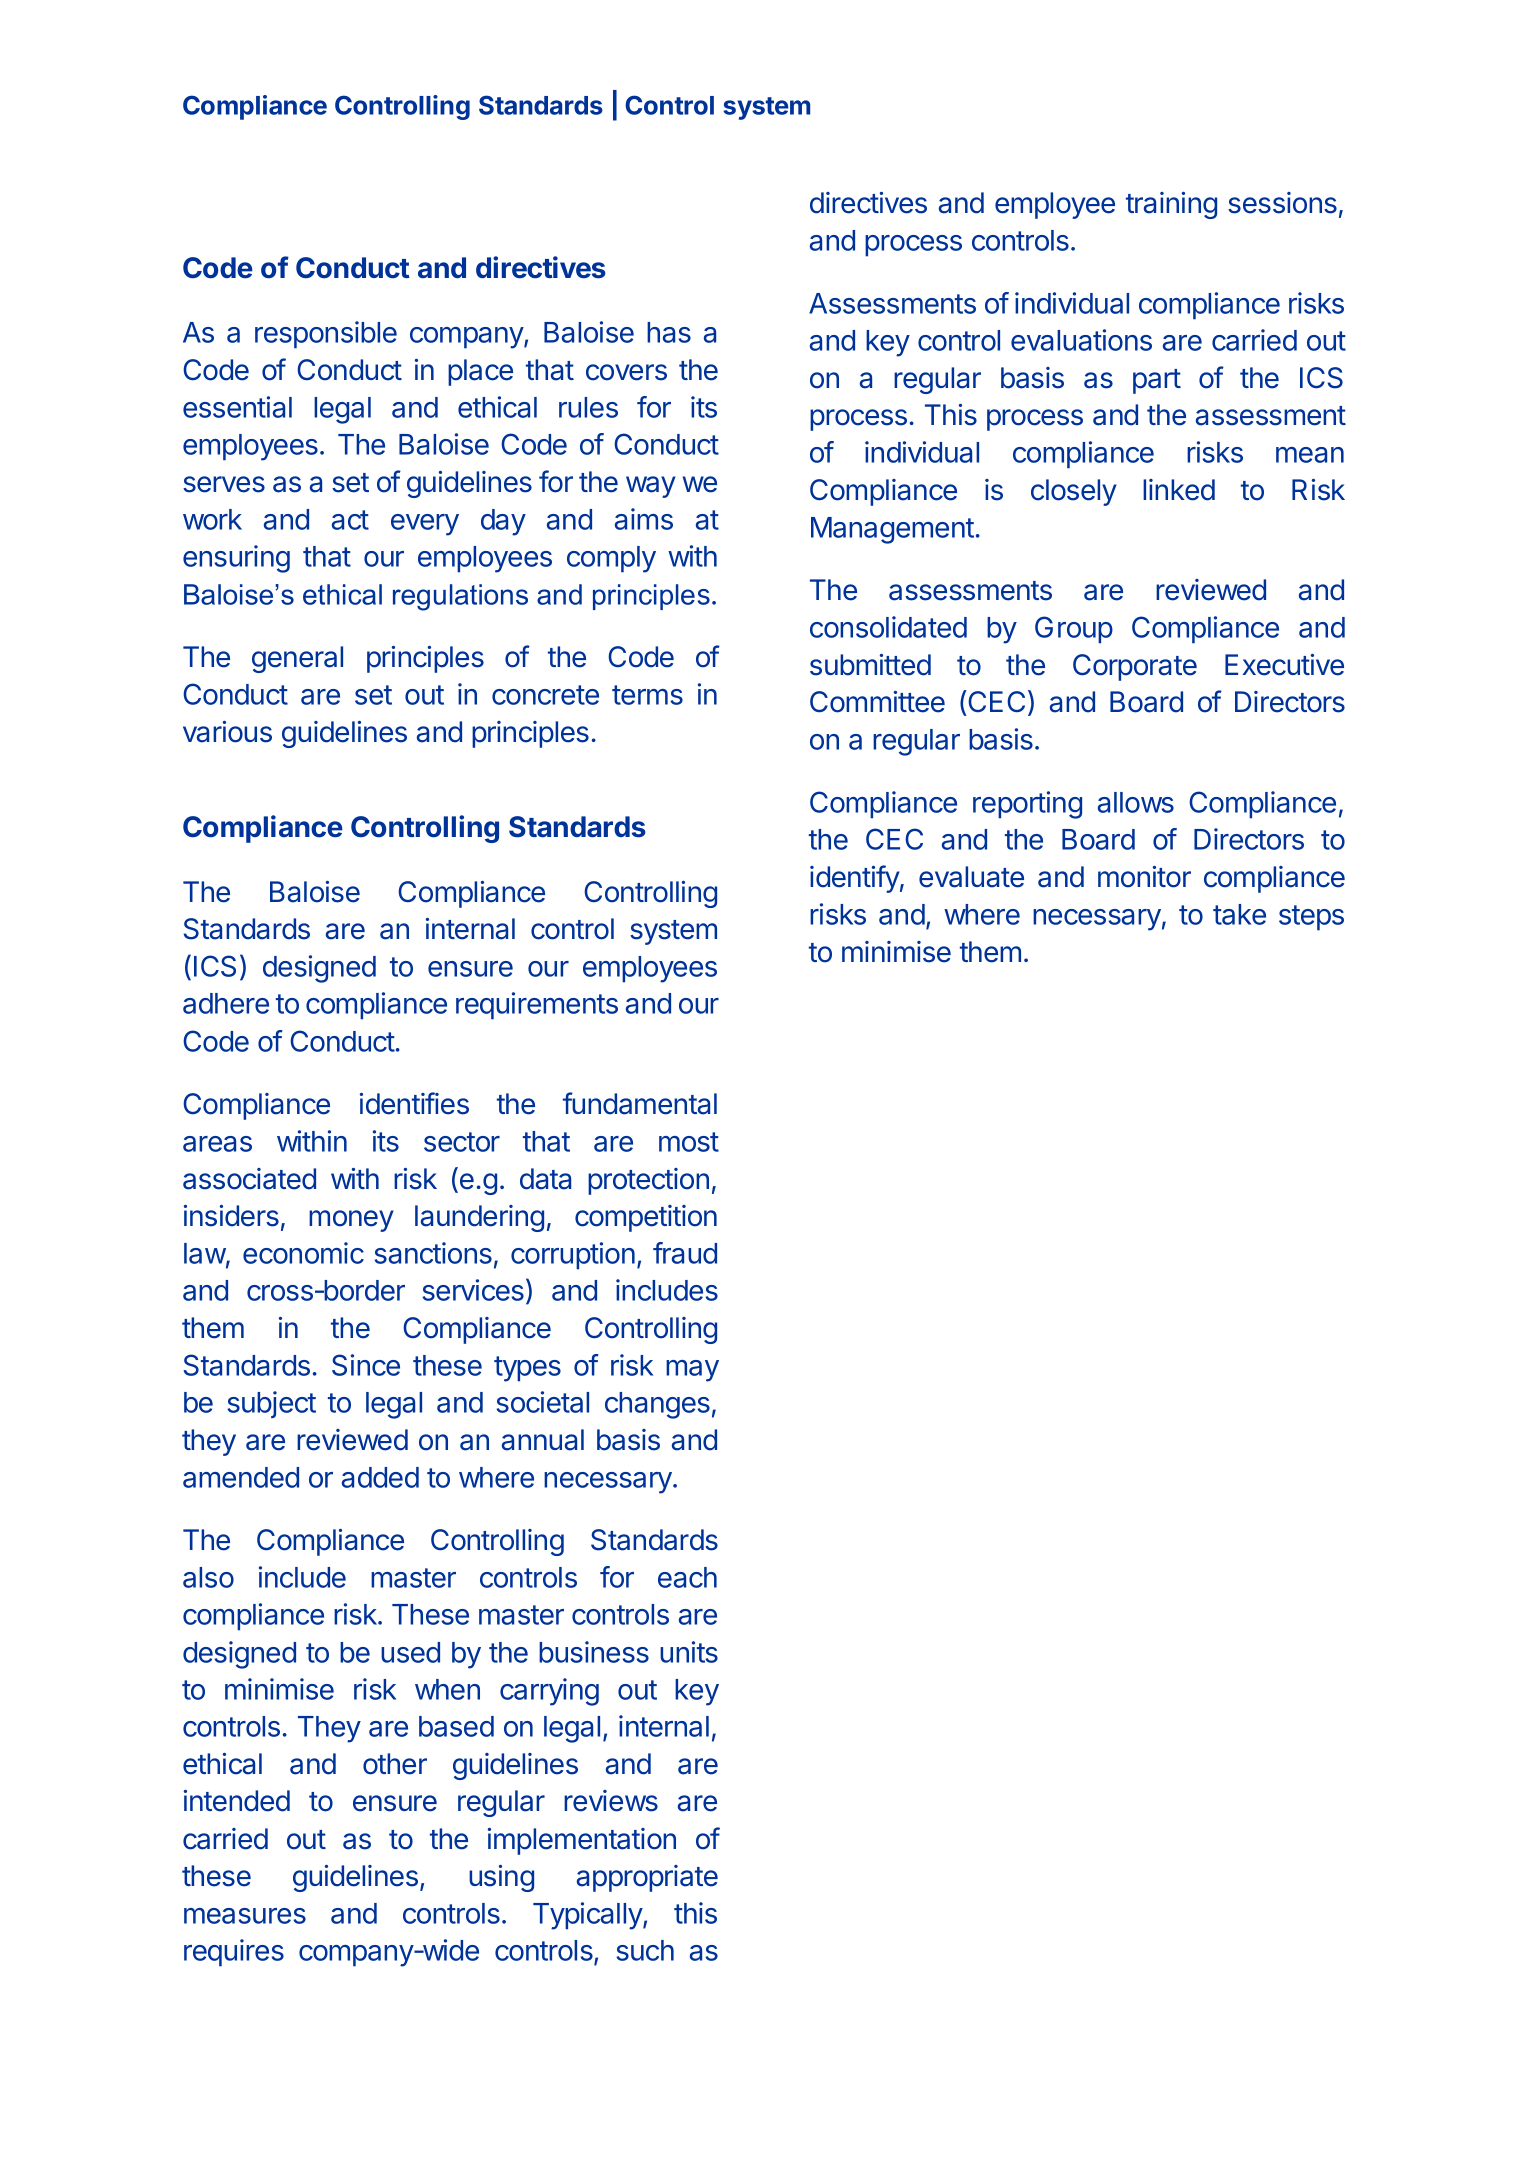 This document has height=2159, width=1527. I want to click on various, so click(227, 732).
